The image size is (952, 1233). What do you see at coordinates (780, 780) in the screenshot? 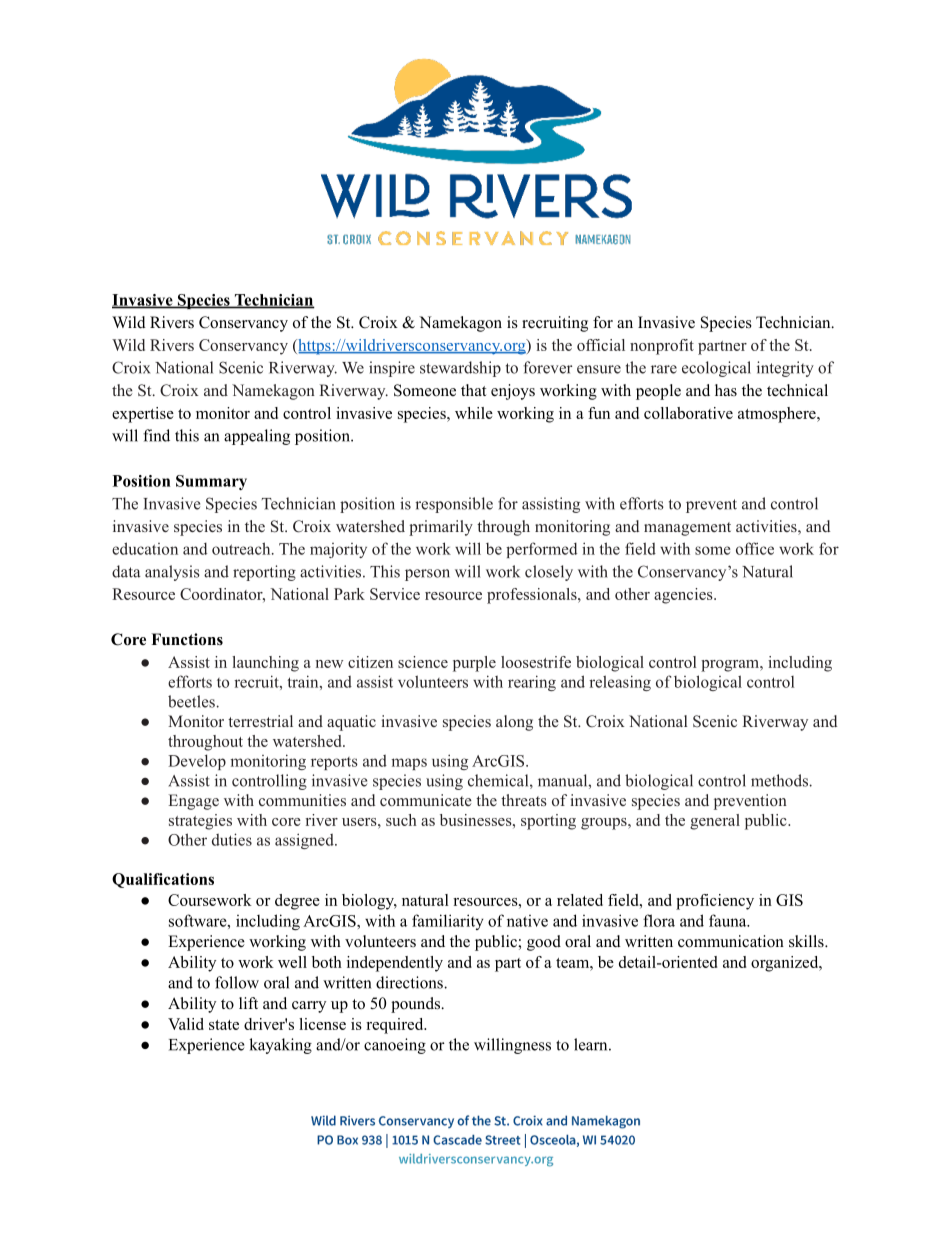
I see `methods` at bounding box center [780, 780].
